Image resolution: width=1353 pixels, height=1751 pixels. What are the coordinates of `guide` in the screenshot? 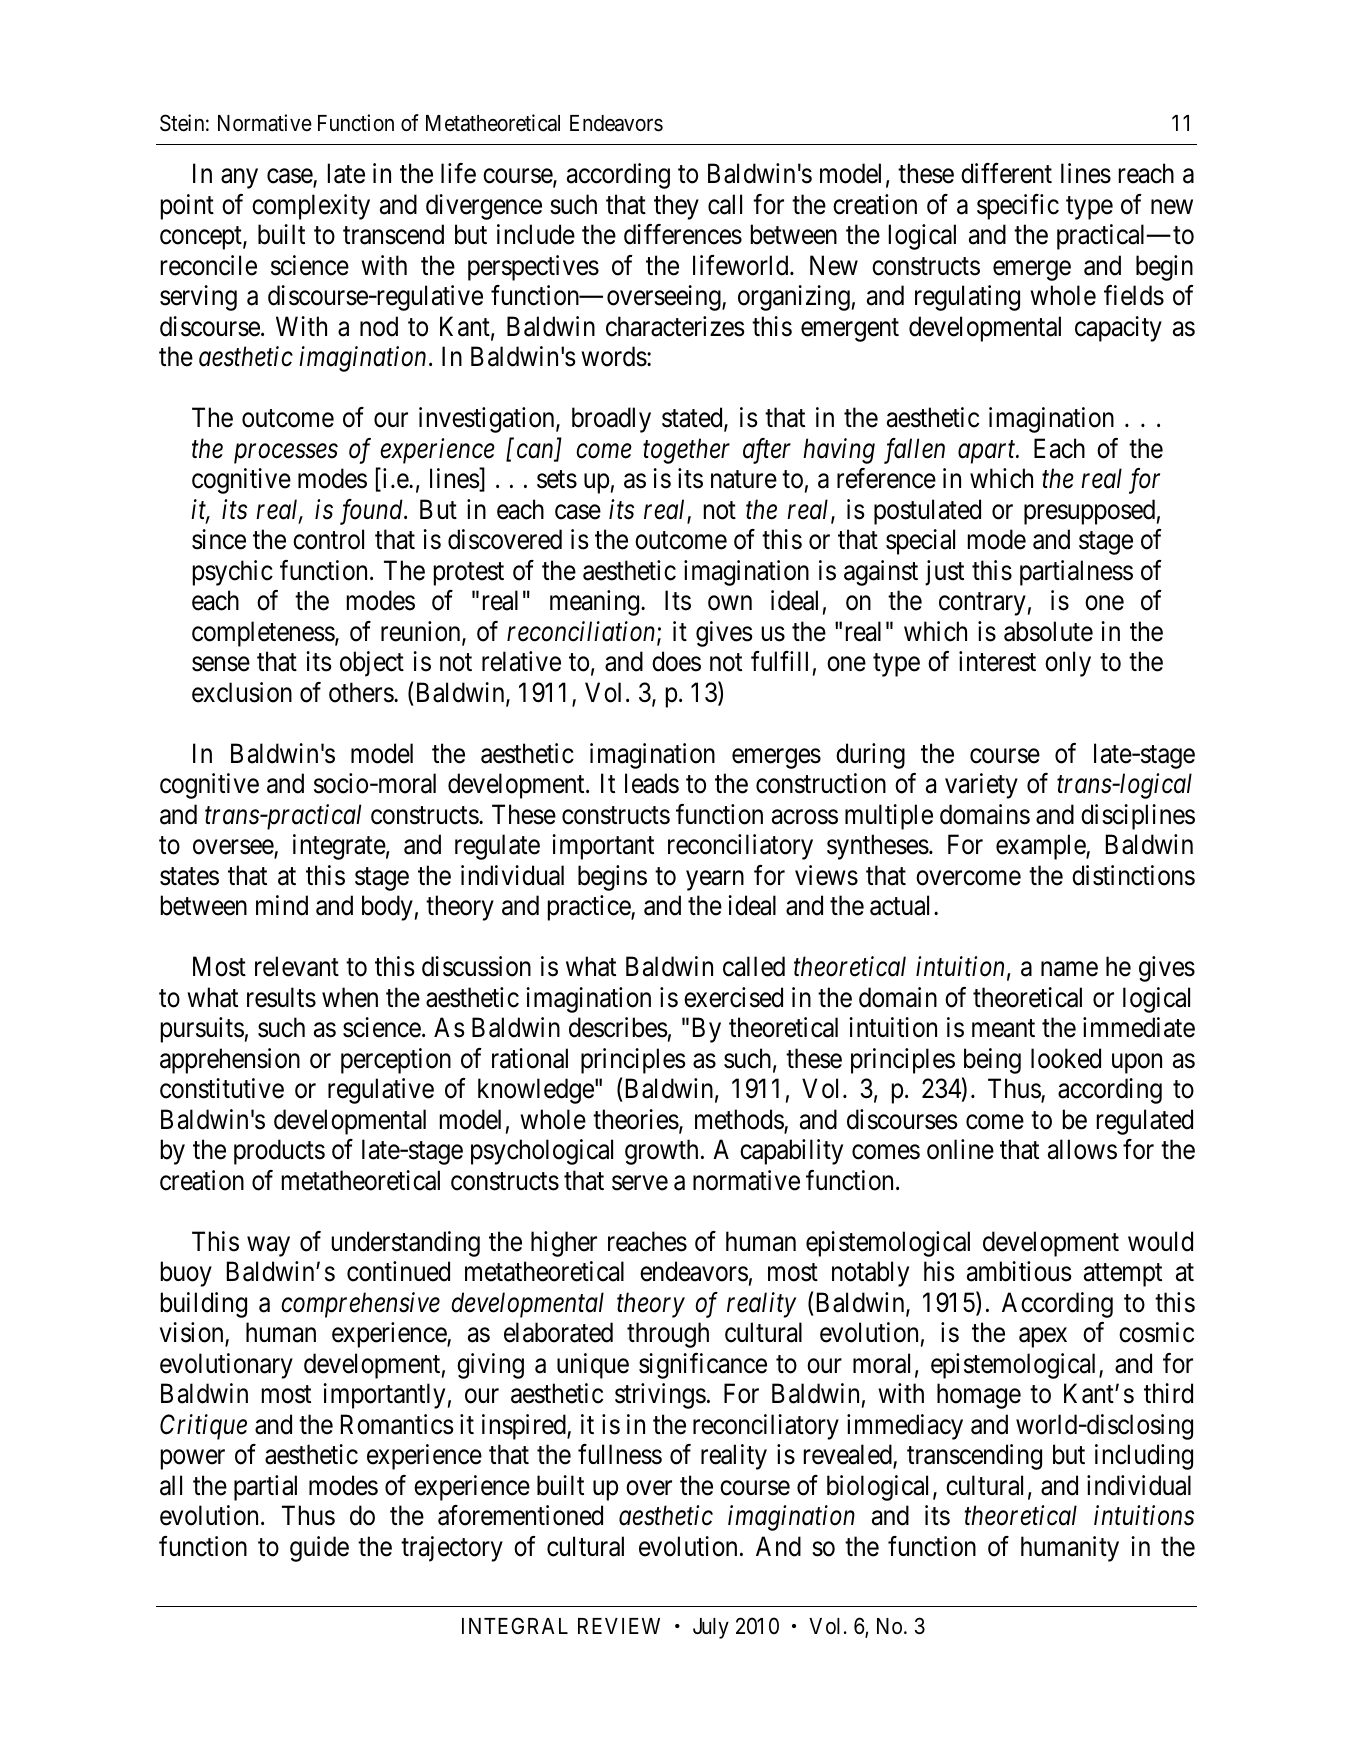 It's located at (319, 1549).
